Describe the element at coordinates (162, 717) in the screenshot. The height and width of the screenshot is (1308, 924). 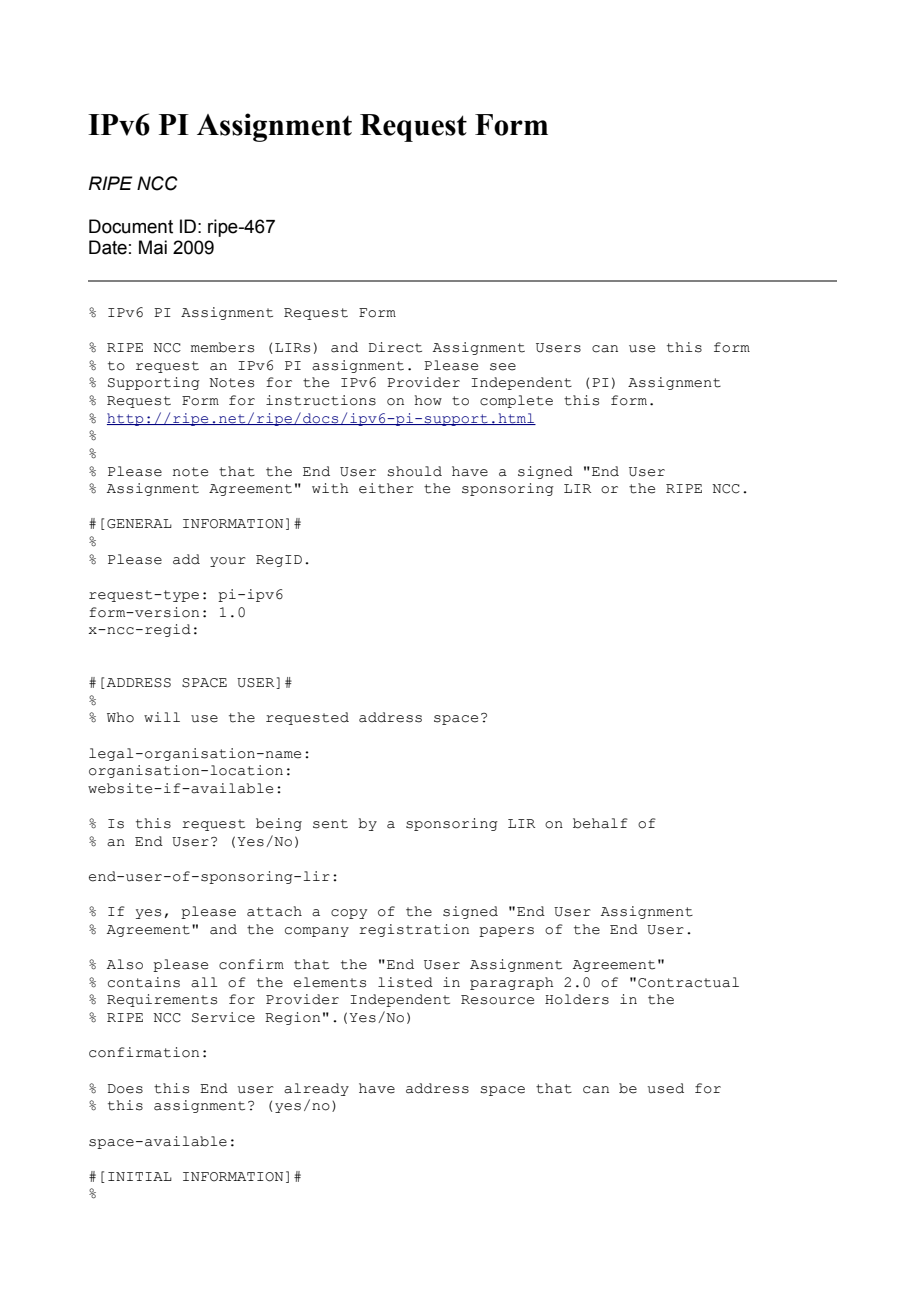
I see `will` at that location.
